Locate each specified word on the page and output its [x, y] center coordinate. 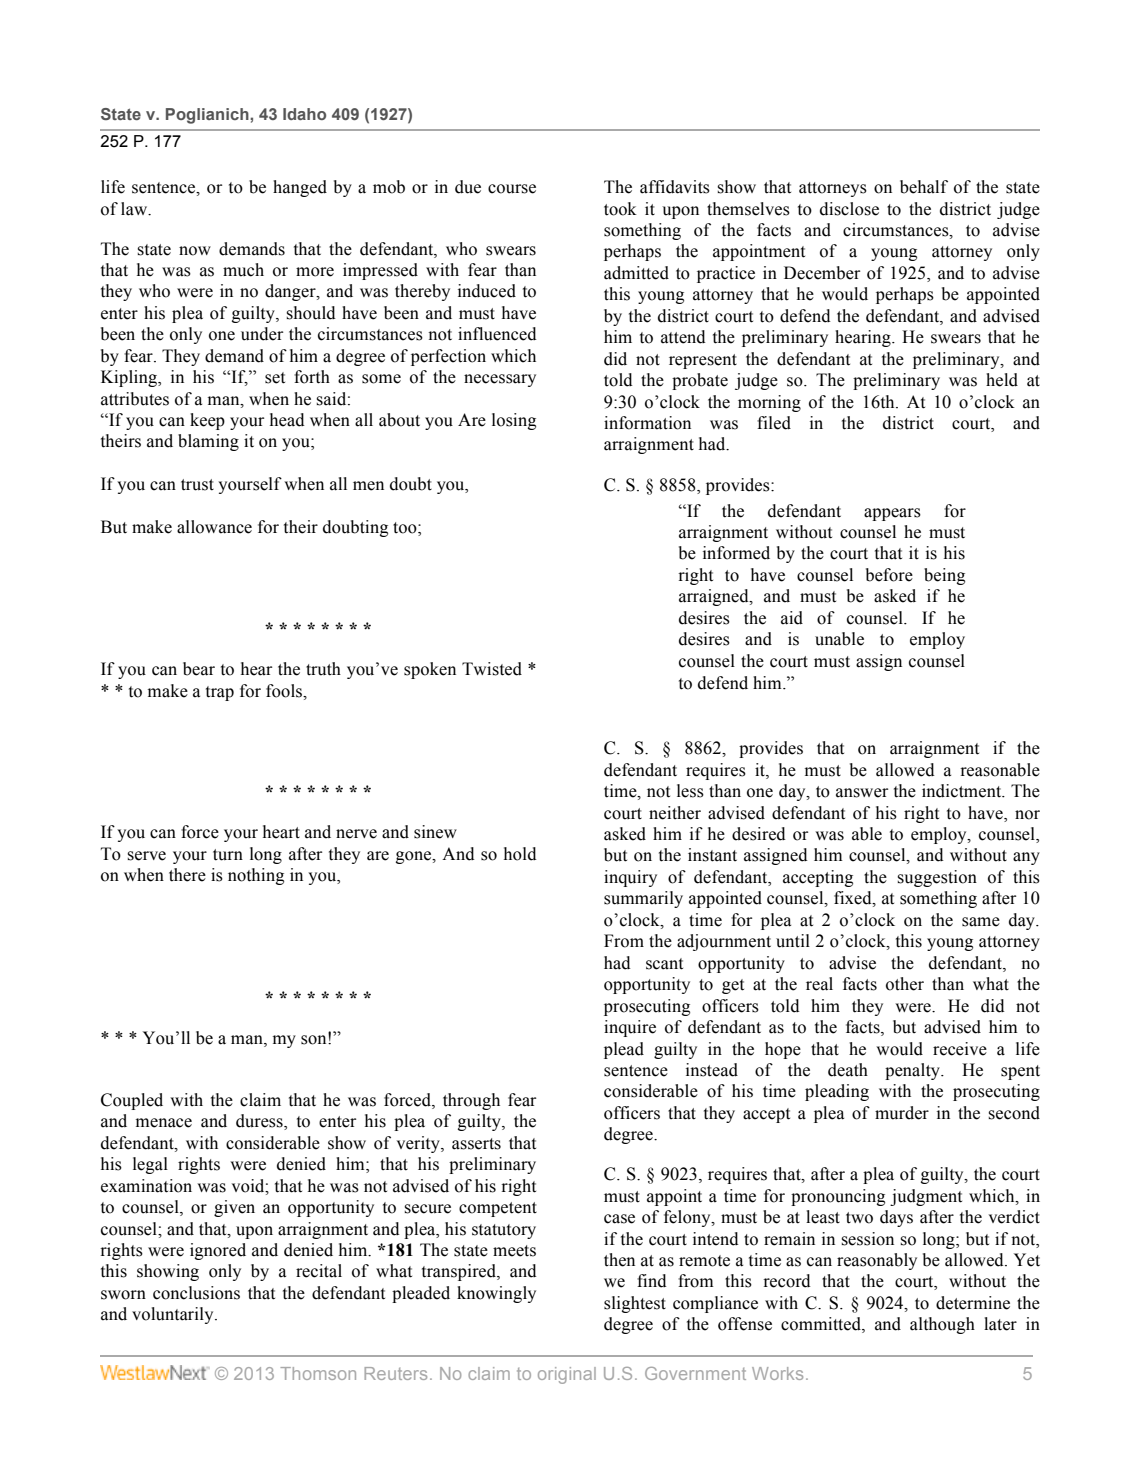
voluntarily [174, 1315]
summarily [643, 899]
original [567, 1375]
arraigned [715, 597]
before [889, 575]
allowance [214, 527]
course [512, 189]
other [905, 984]
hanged [300, 188]
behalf [924, 187]
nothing [256, 876]
